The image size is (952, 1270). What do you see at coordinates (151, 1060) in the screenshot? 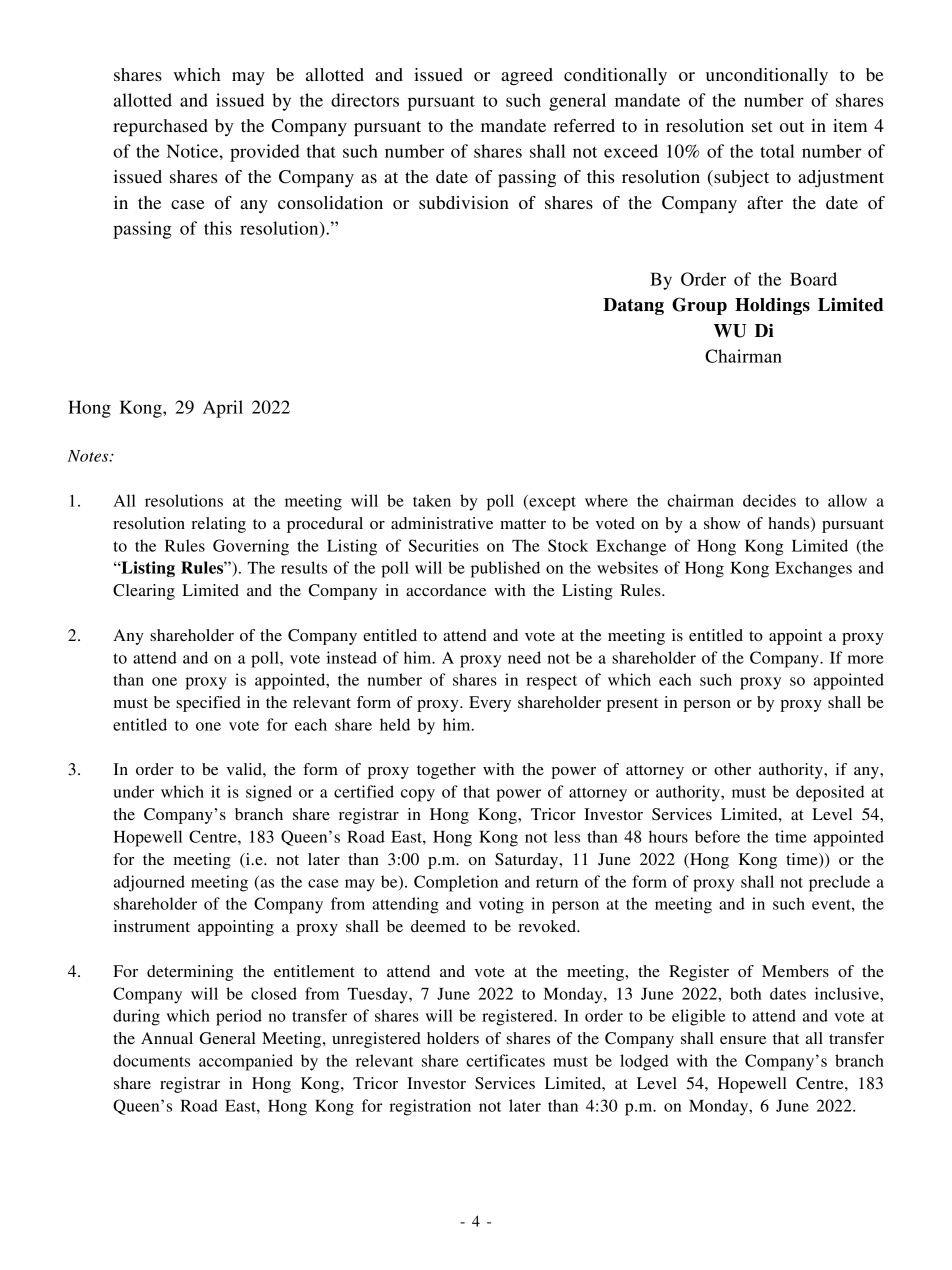
I see `documents` at bounding box center [151, 1060].
